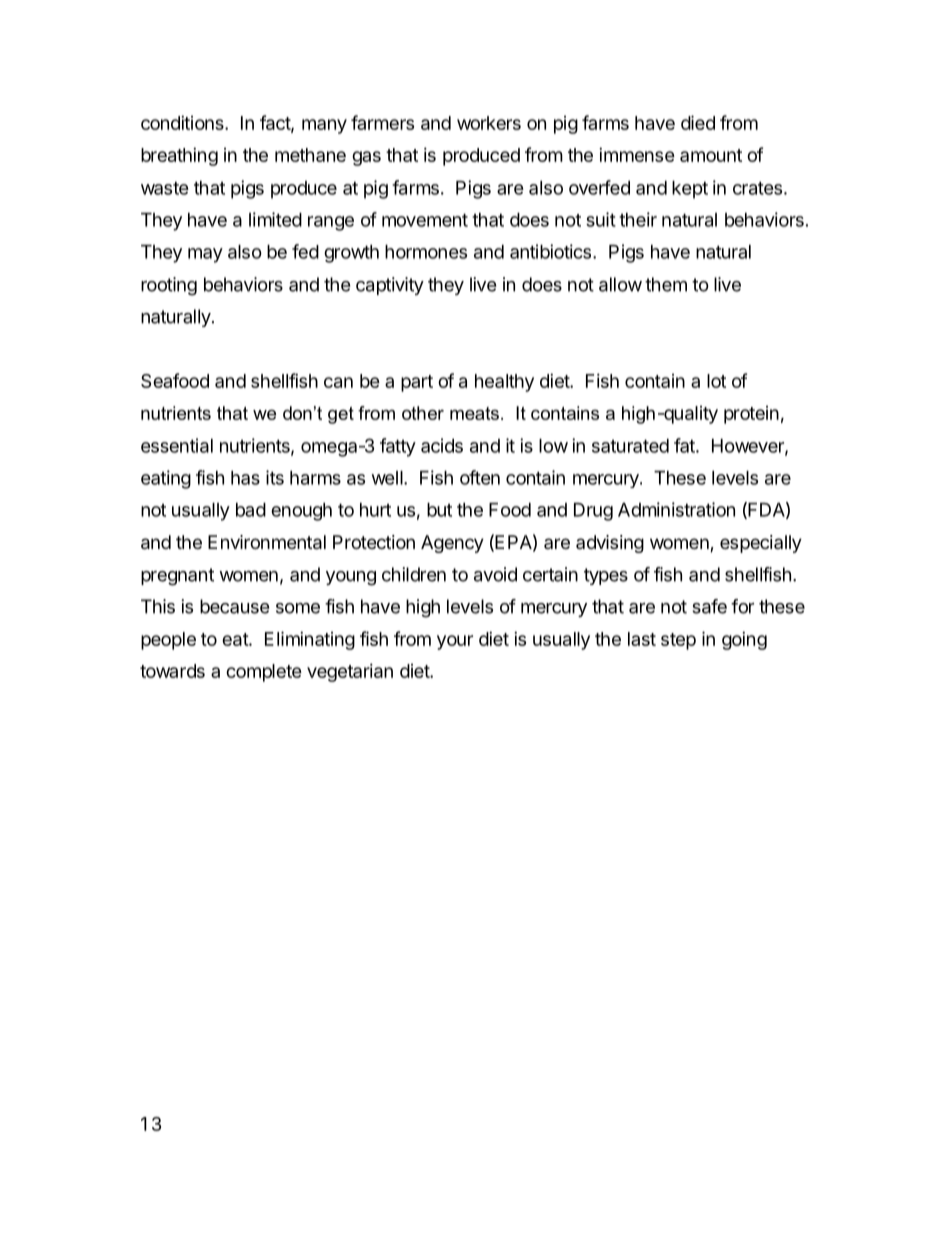  What do you see at coordinates (698, 122) in the screenshot?
I see `died` at bounding box center [698, 122].
